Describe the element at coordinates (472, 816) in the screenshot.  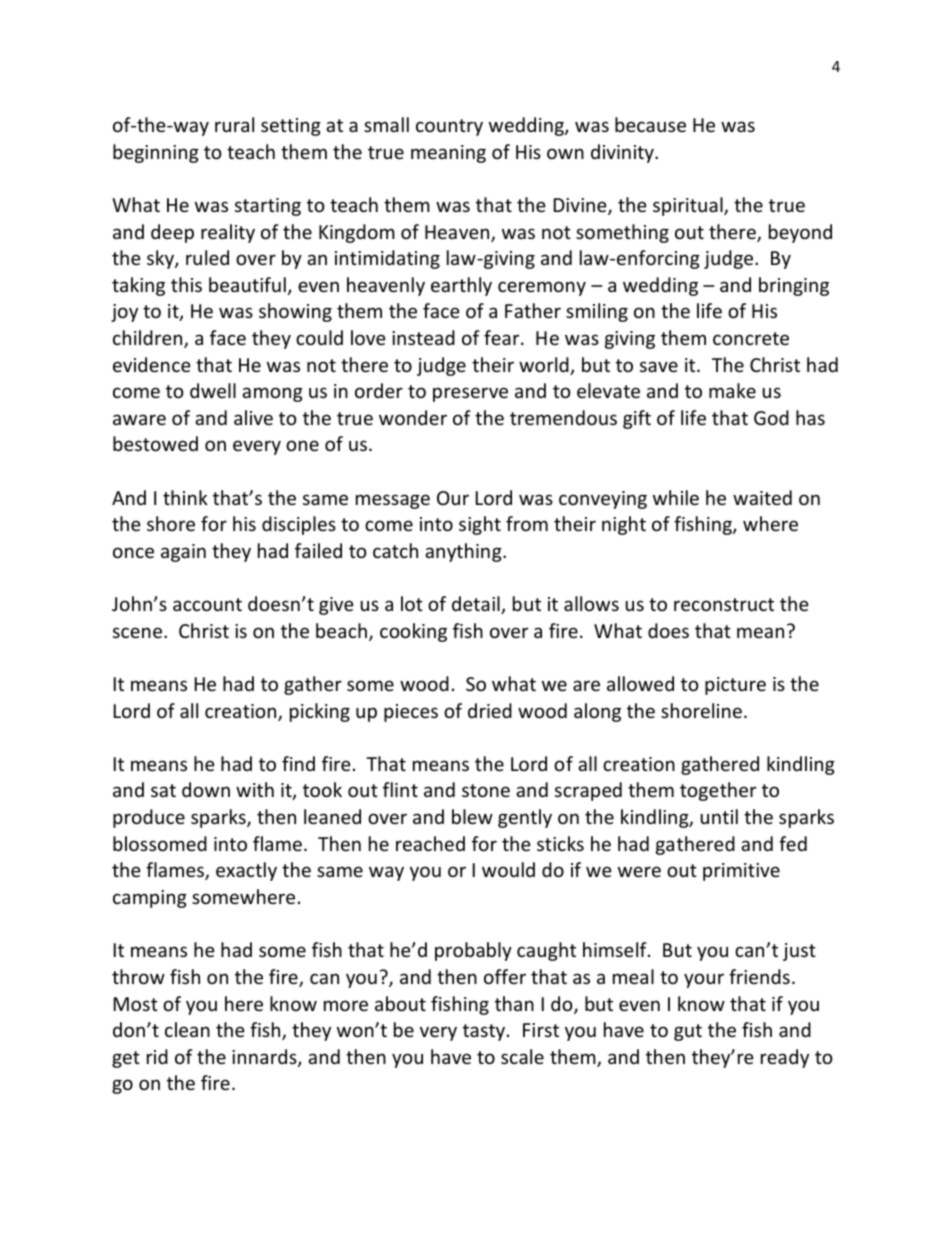
I see `blew` at that location.
